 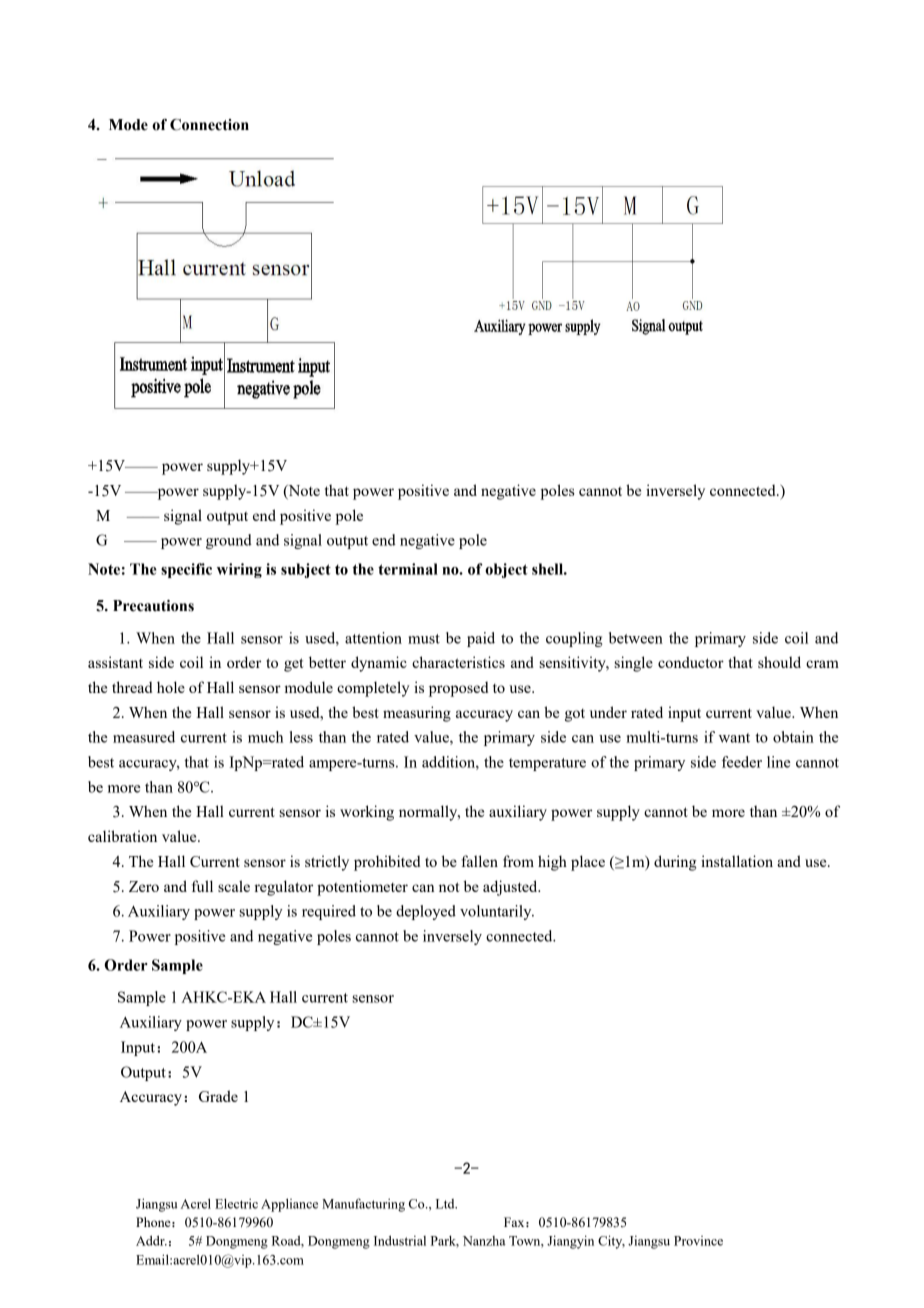 What do you see at coordinates (779, 662) in the page?
I see `should` at bounding box center [779, 662].
